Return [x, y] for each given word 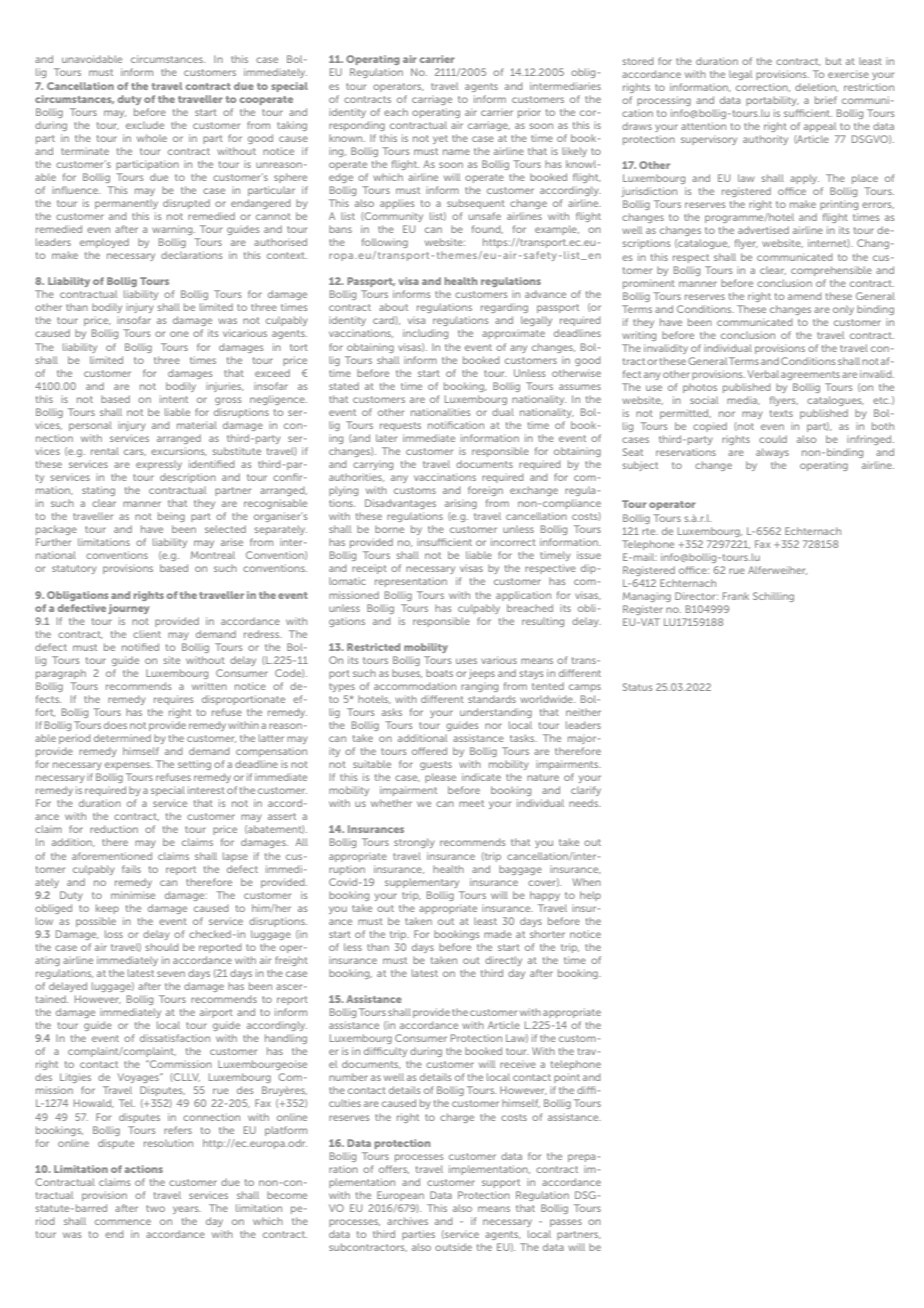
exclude [145, 125]
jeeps [482, 674]
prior [529, 114]
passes [566, 1223]
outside [453, 1247]
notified [140, 647]
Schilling [773, 597]
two [155, 1208]
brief [826, 100]
